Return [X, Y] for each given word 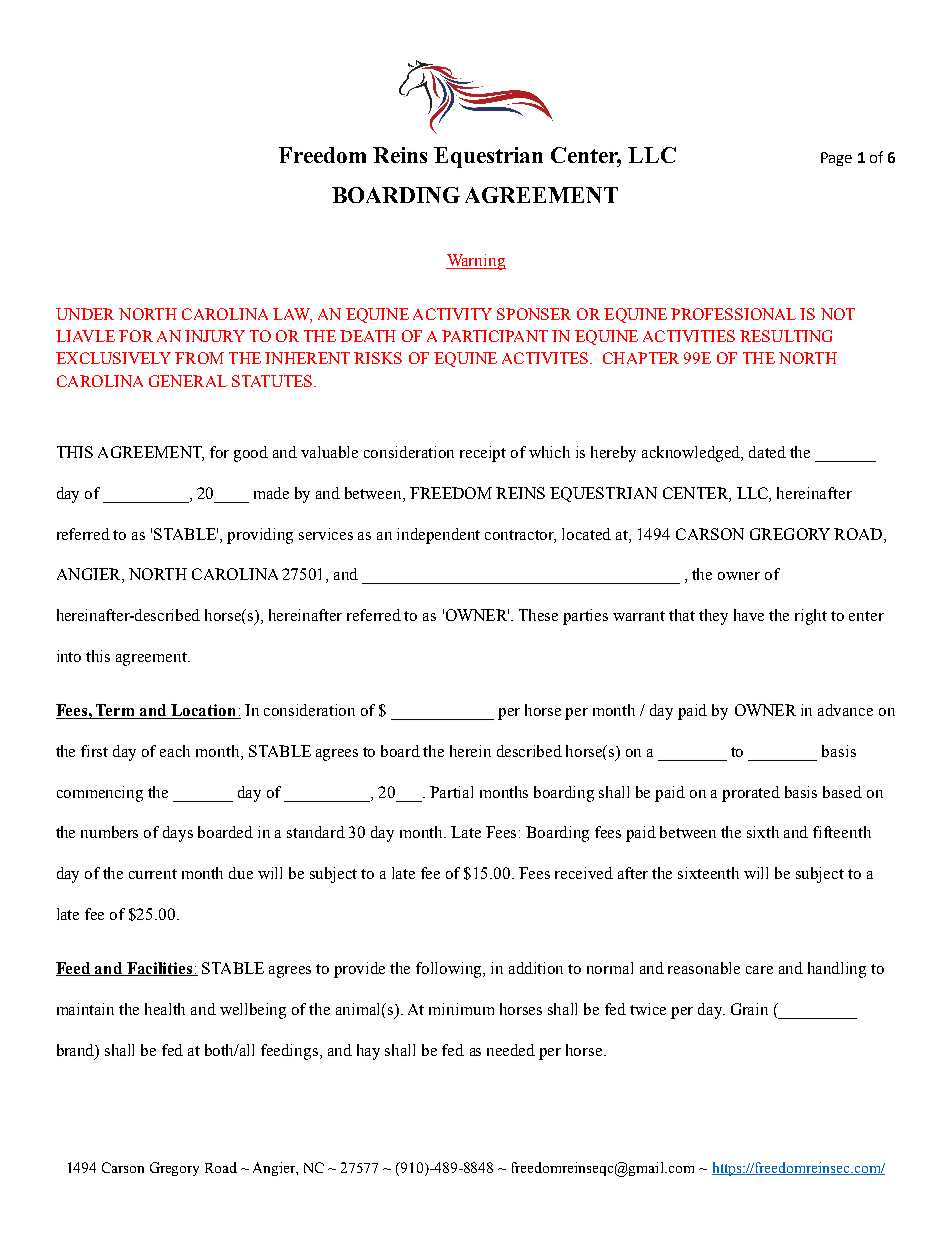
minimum [461, 1009]
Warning [476, 262]
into [69, 656]
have [749, 615]
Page [836, 159]
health [165, 1009]
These [538, 615]
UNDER [85, 314]
